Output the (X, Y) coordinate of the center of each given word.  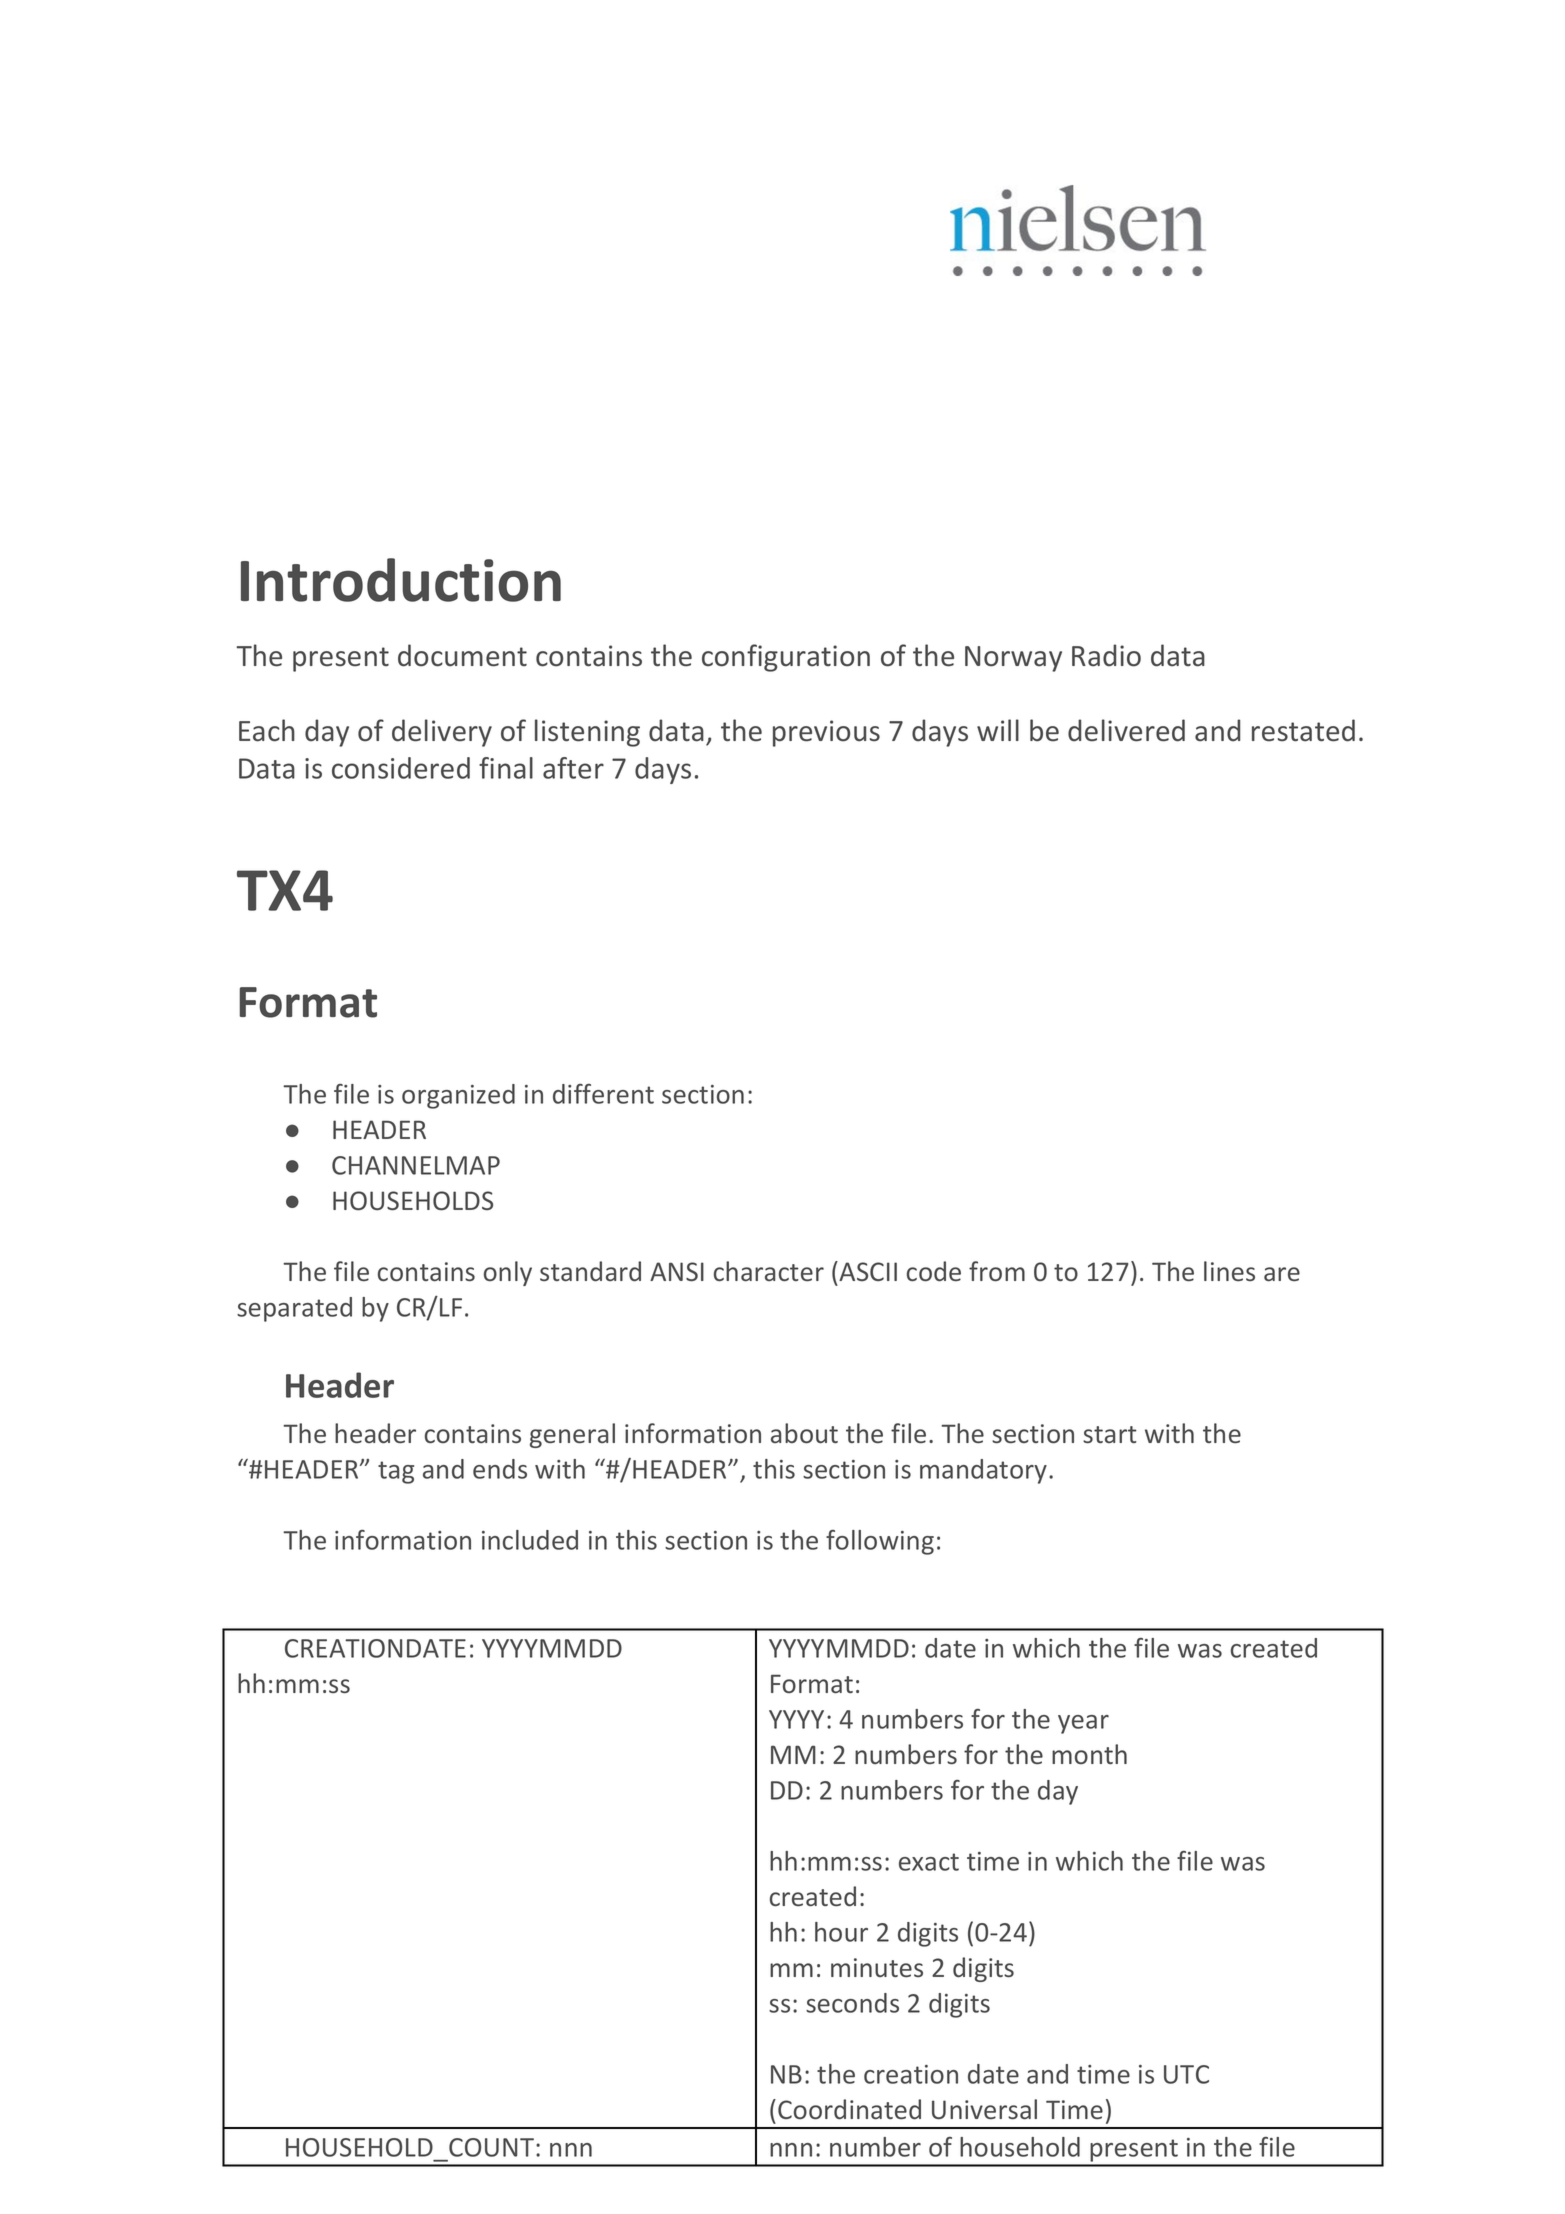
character (769, 1271)
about (804, 1433)
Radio (1106, 655)
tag (396, 1472)
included (530, 1540)
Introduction (401, 580)
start (1110, 1434)
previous (826, 733)
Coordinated (849, 2109)
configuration (786, 658)
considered (401, 768)
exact (929, 1862)
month (1089, 1754)
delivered (1126, 730)
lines (1229, 1271)
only (508, 1273)
